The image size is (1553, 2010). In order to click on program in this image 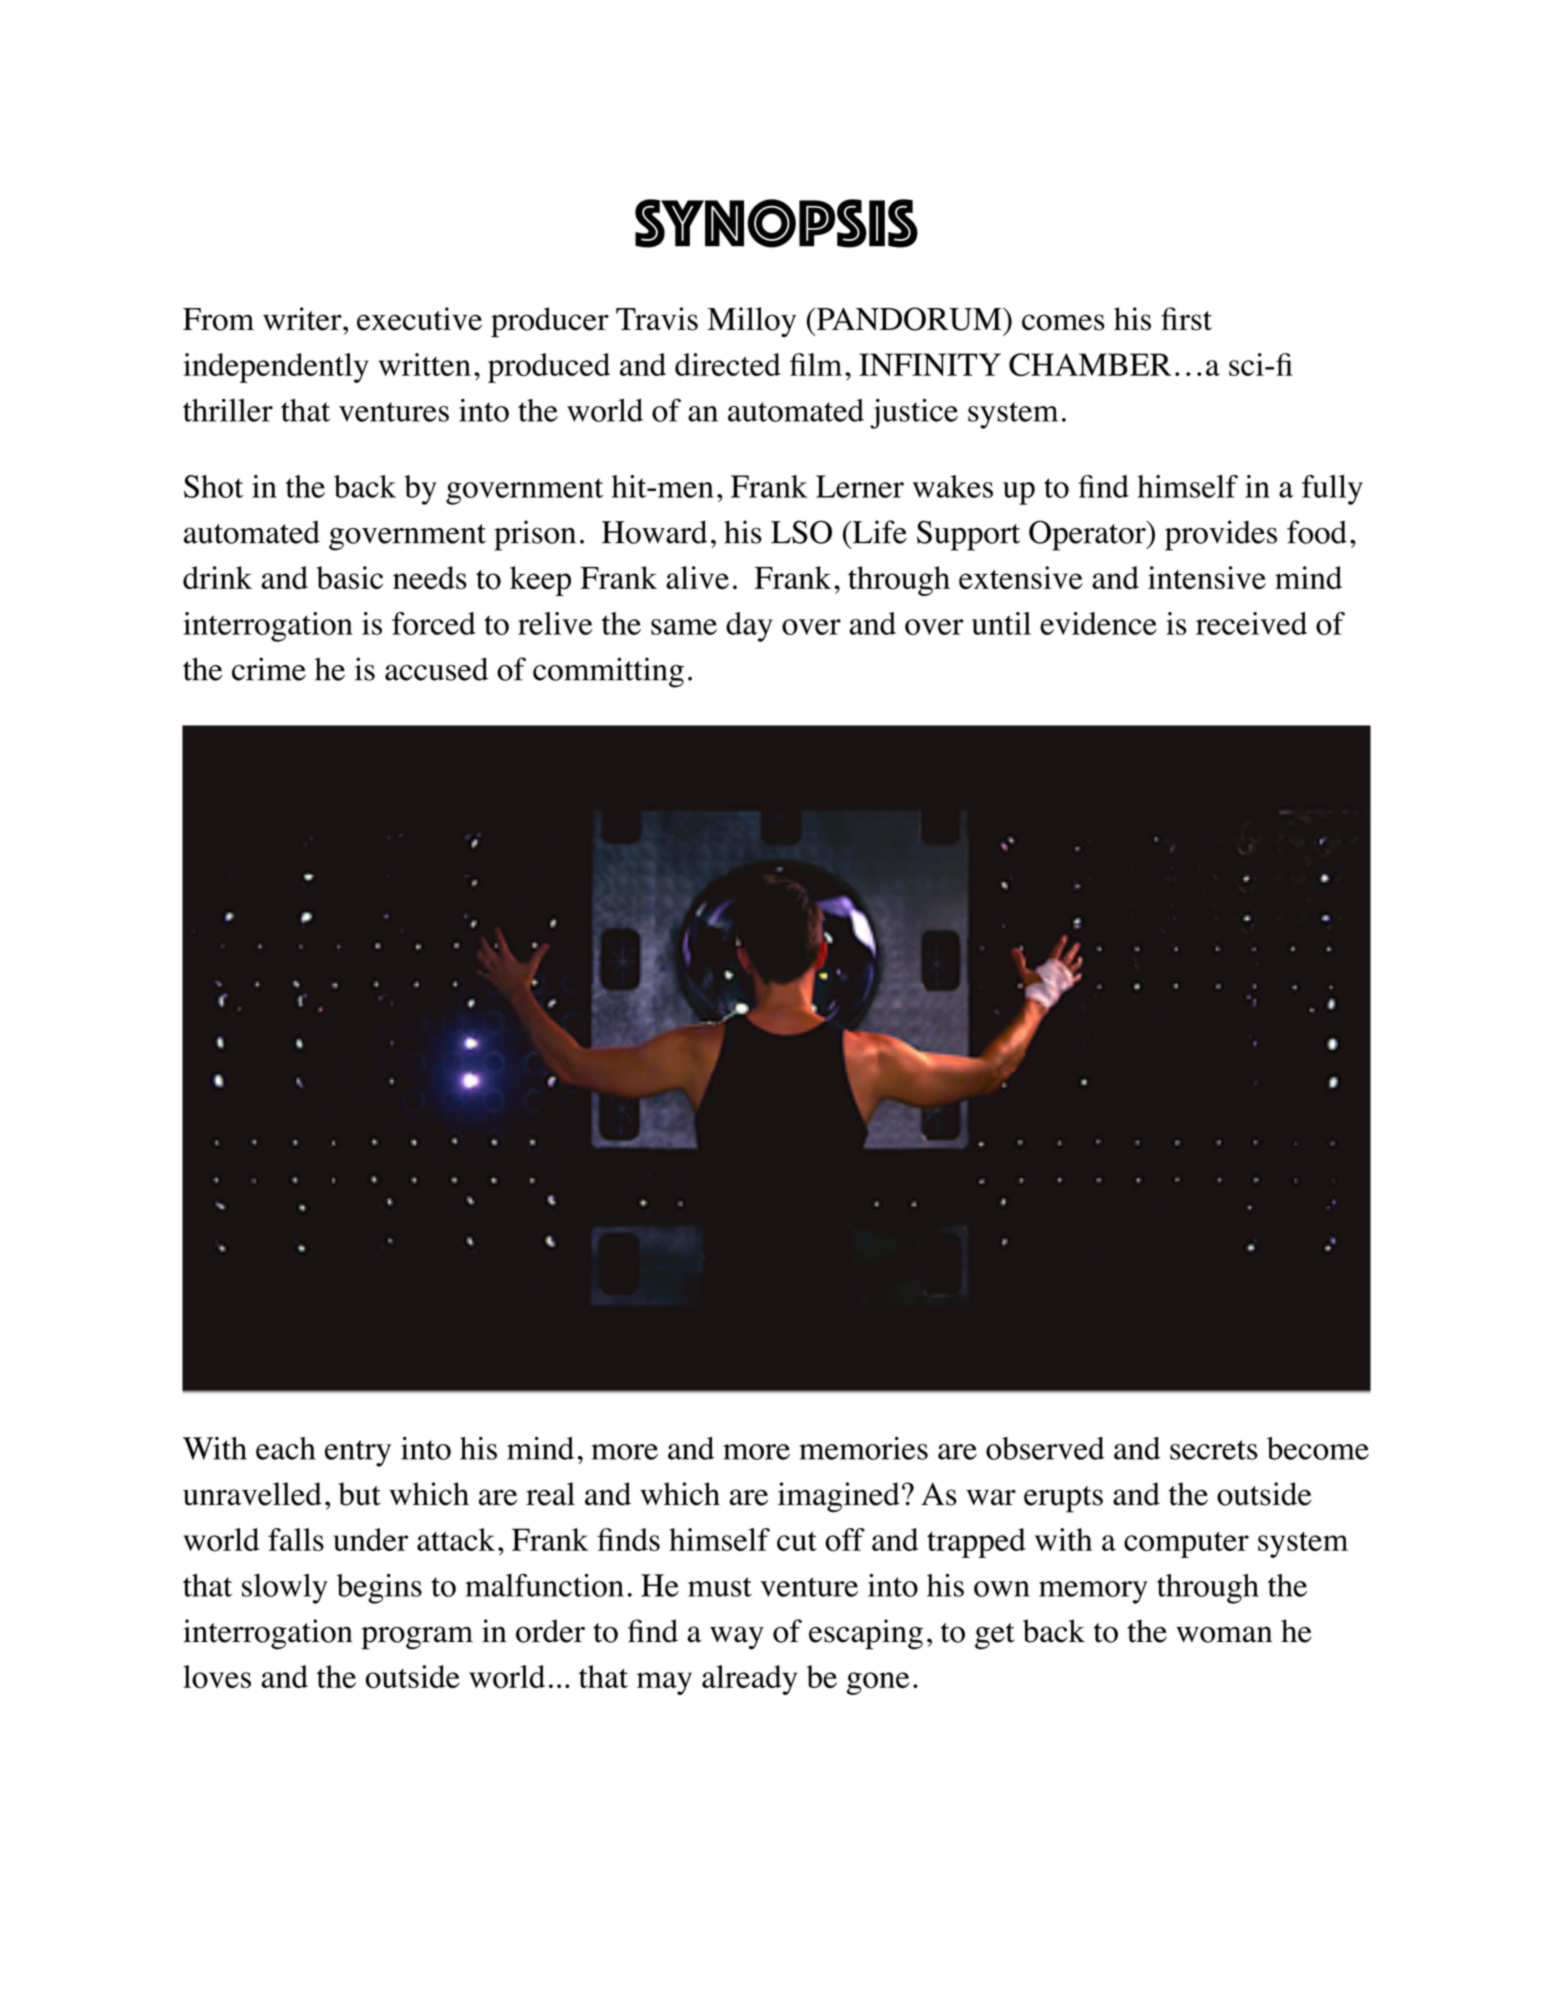, I will do `click(417, 1638)`.
